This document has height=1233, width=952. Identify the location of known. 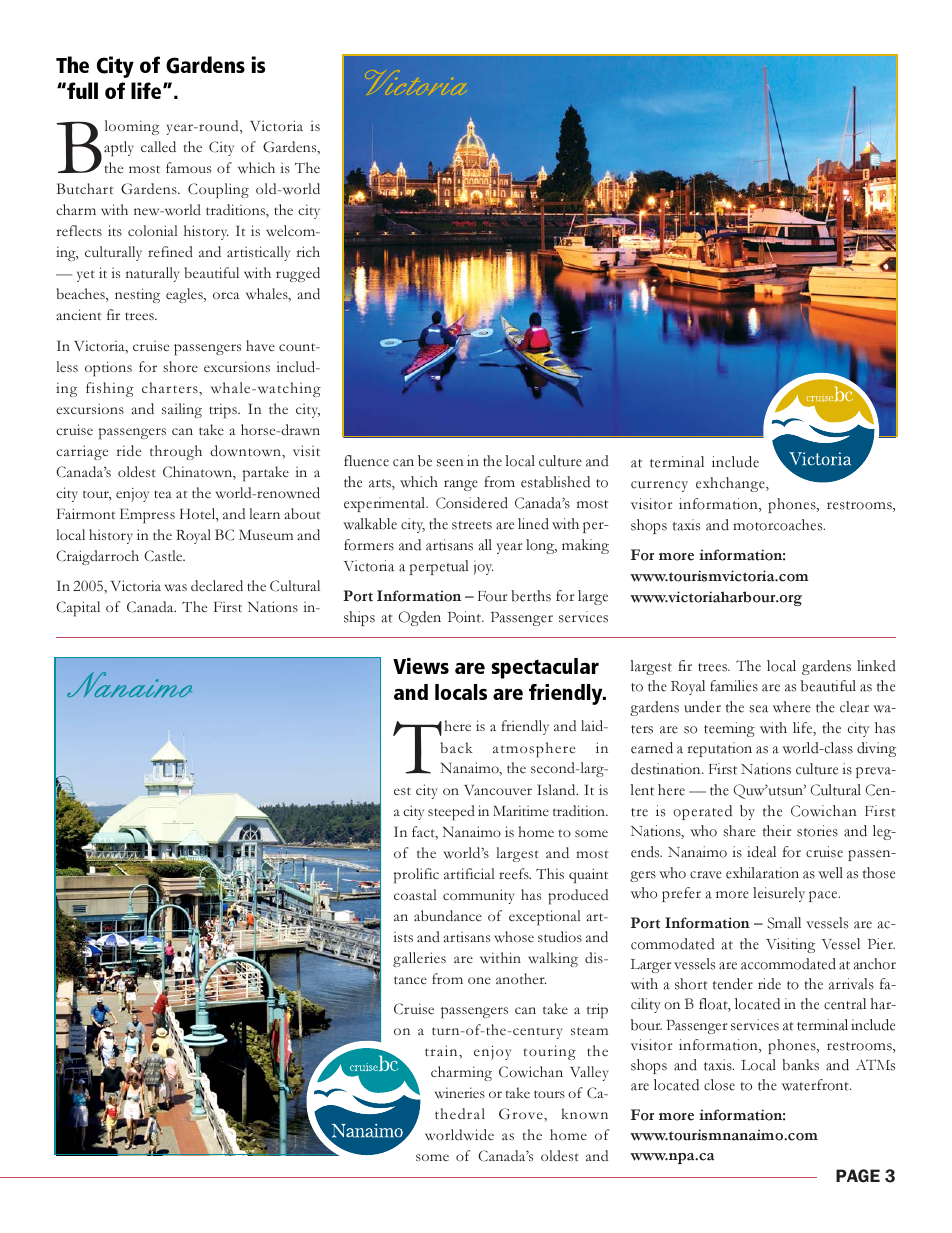
(584, 1114).
